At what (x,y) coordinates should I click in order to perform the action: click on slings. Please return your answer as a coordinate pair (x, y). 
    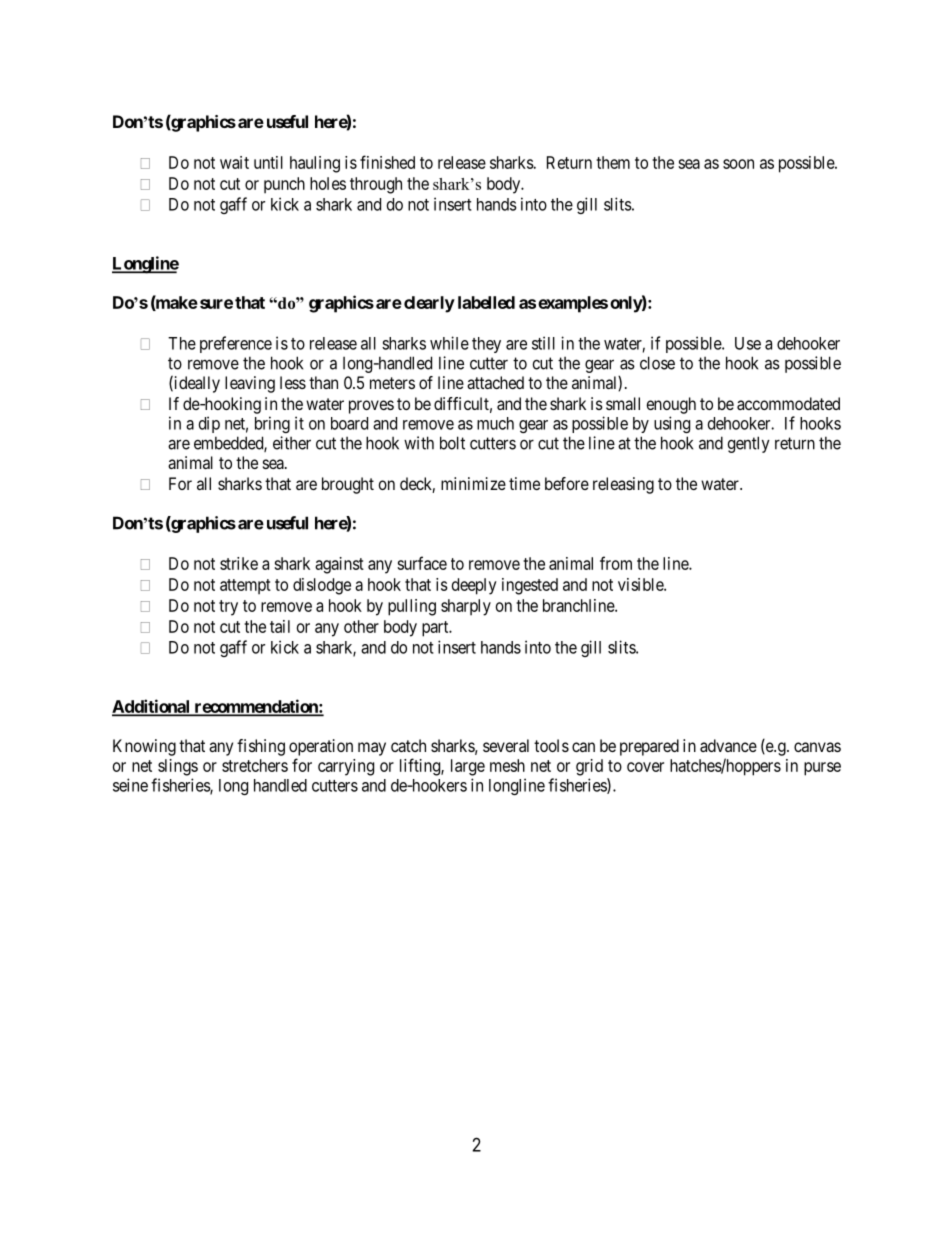
    Looking at the image, I should click on (178, 767).
